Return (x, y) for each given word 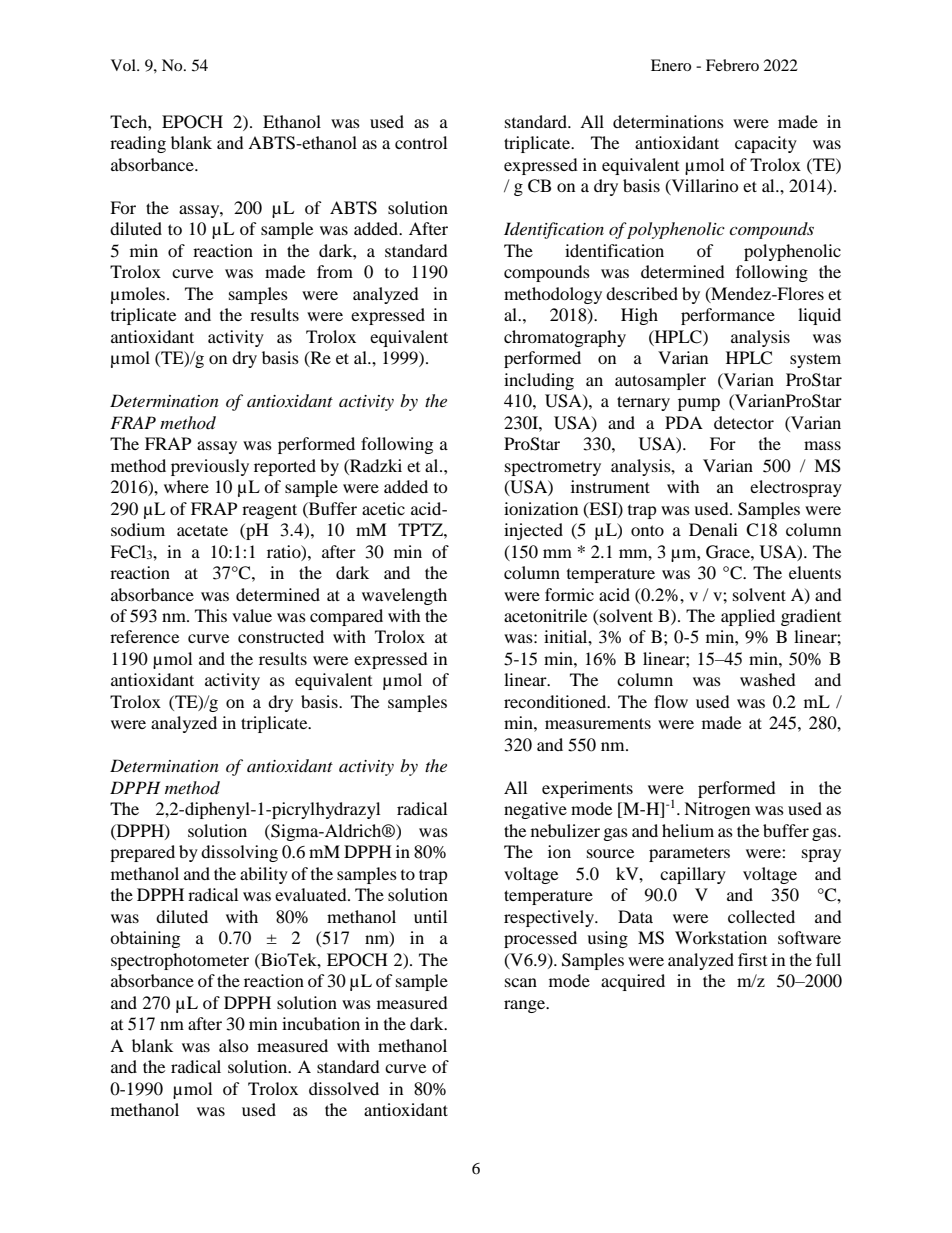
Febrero (732, 65)
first (752, 959)
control (421, 142)
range (526, 1006)
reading (138, 144)
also (234, 1045)
